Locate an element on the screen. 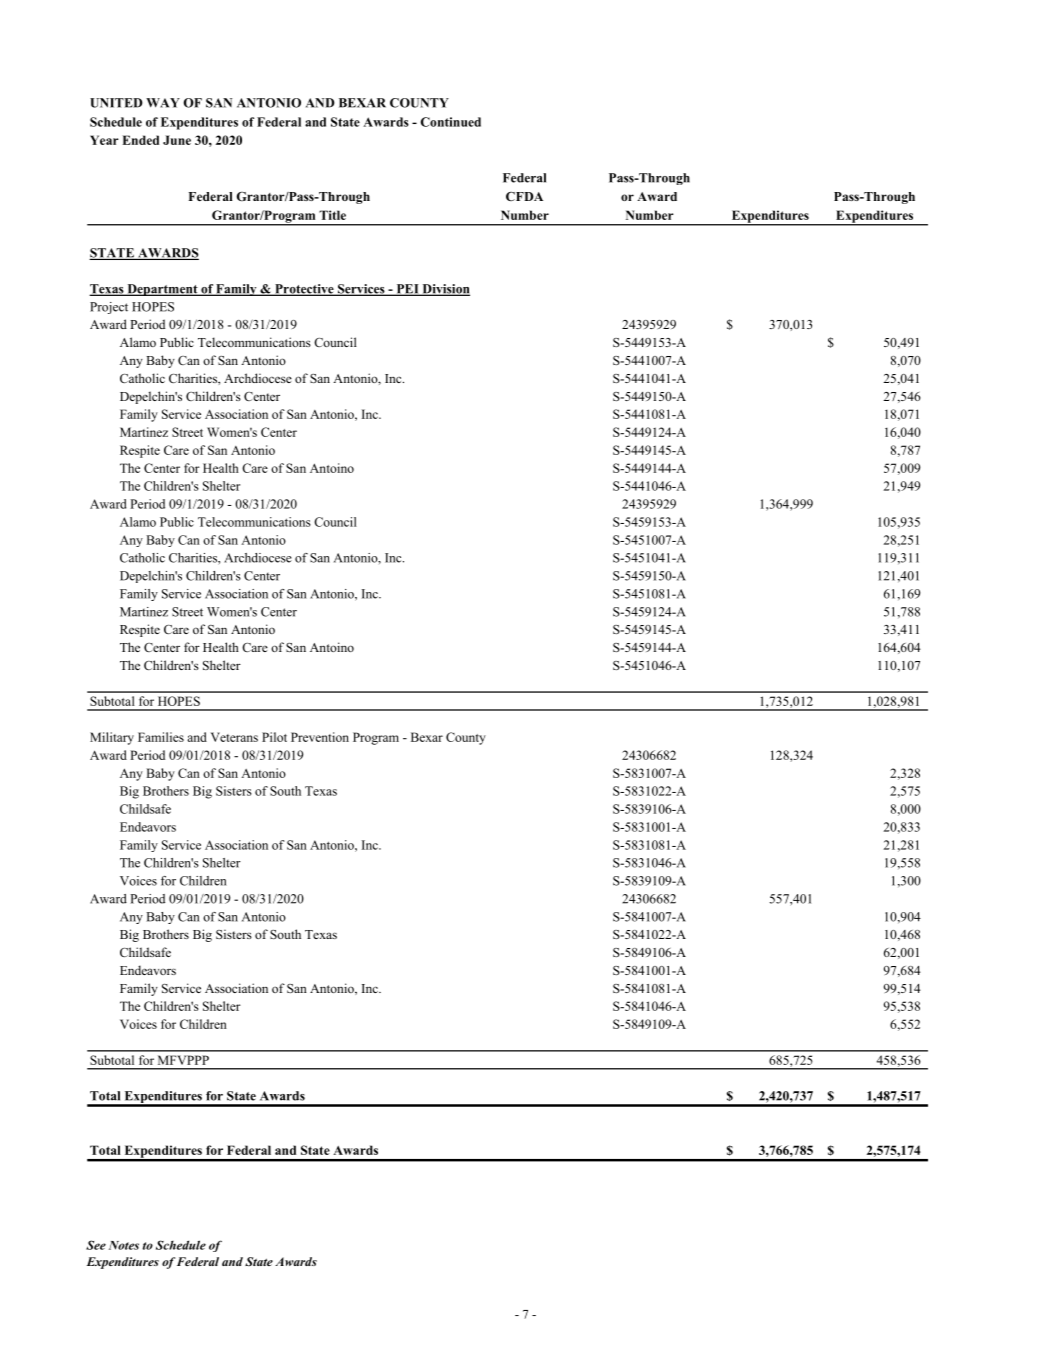  Pilot is located at coordinates (274, 737).
